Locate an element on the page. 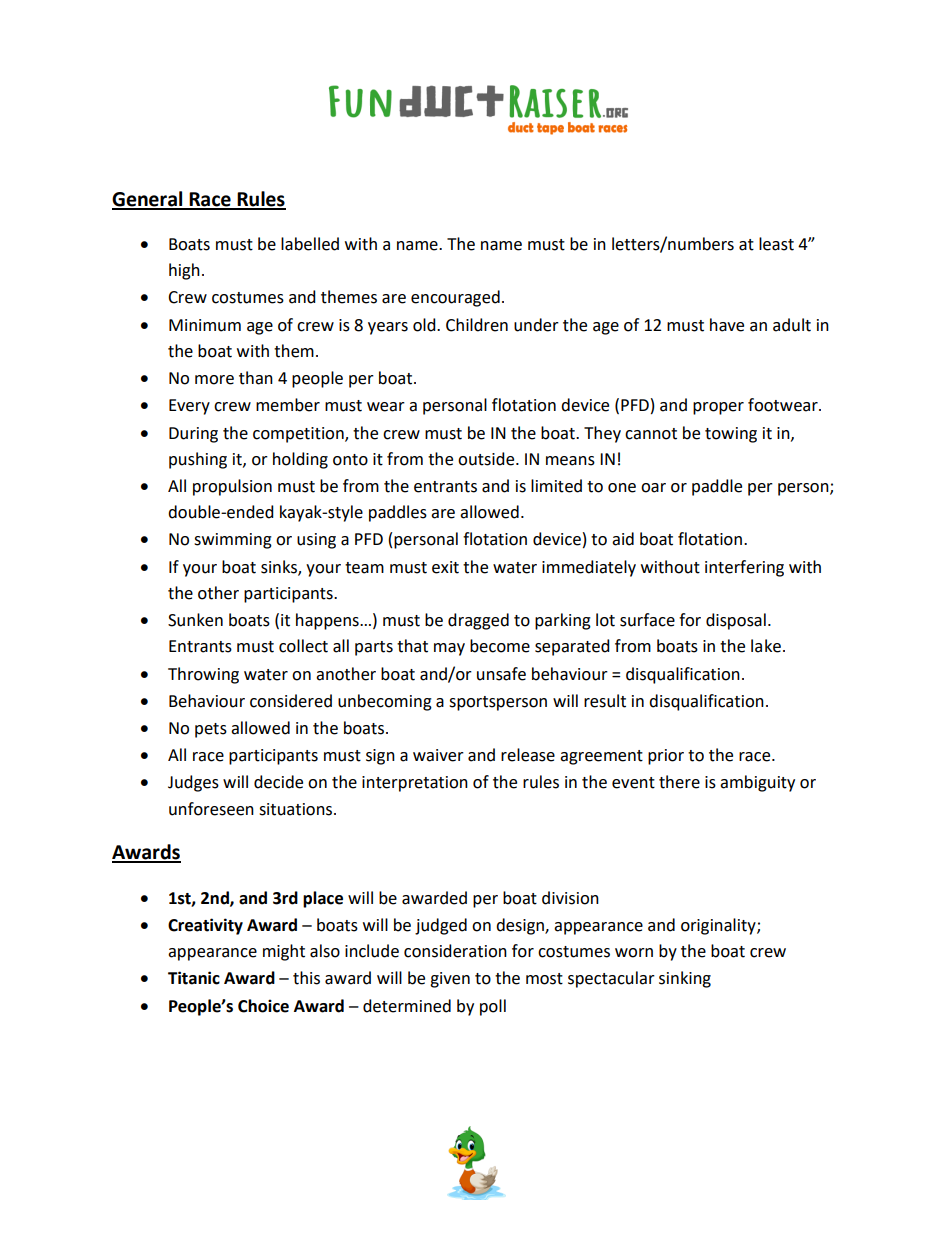 The width and height of the page is (952, 1233). situations is located at coordinates (297, 809).
